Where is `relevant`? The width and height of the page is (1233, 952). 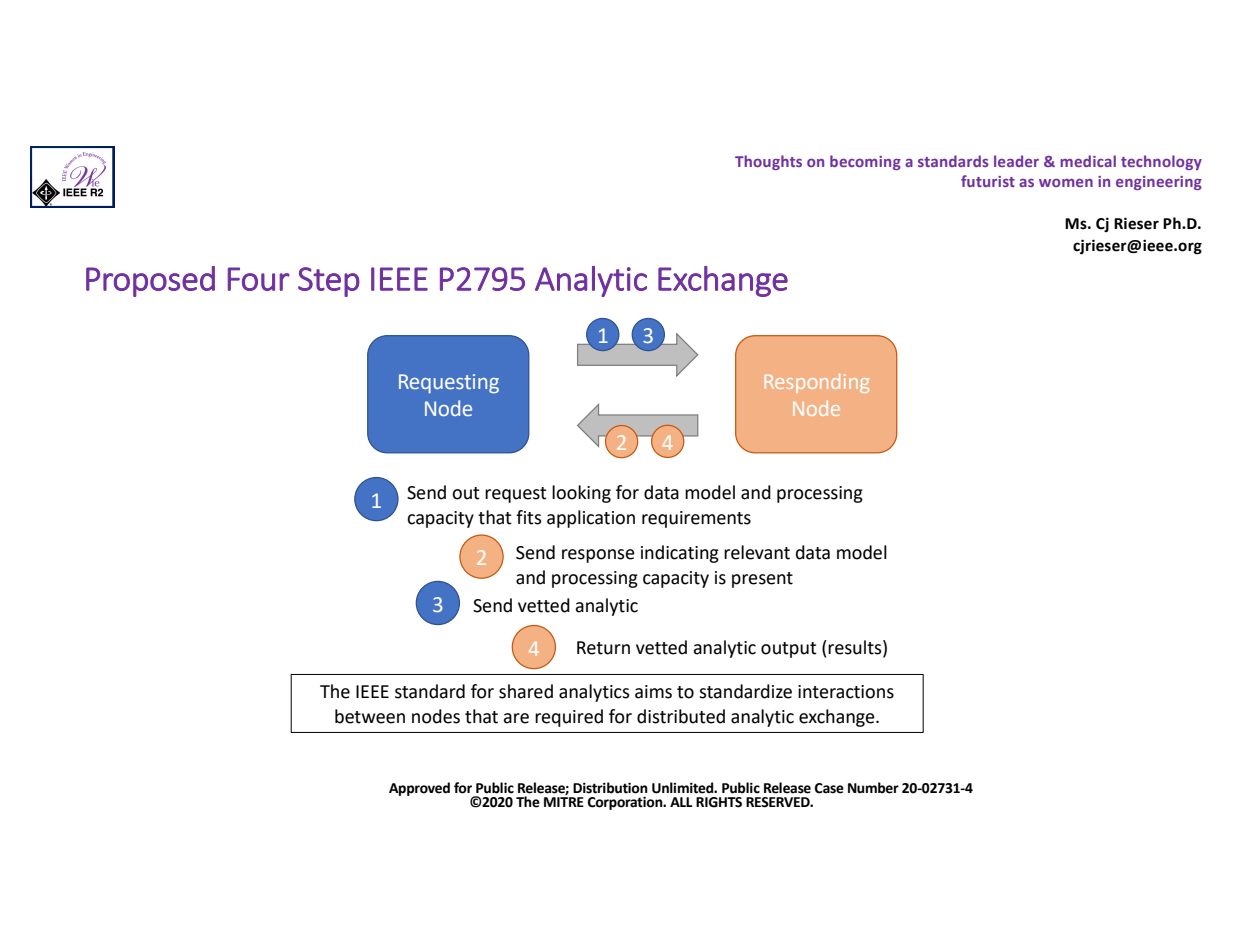
relevant is located at coordinates (757, 552).
